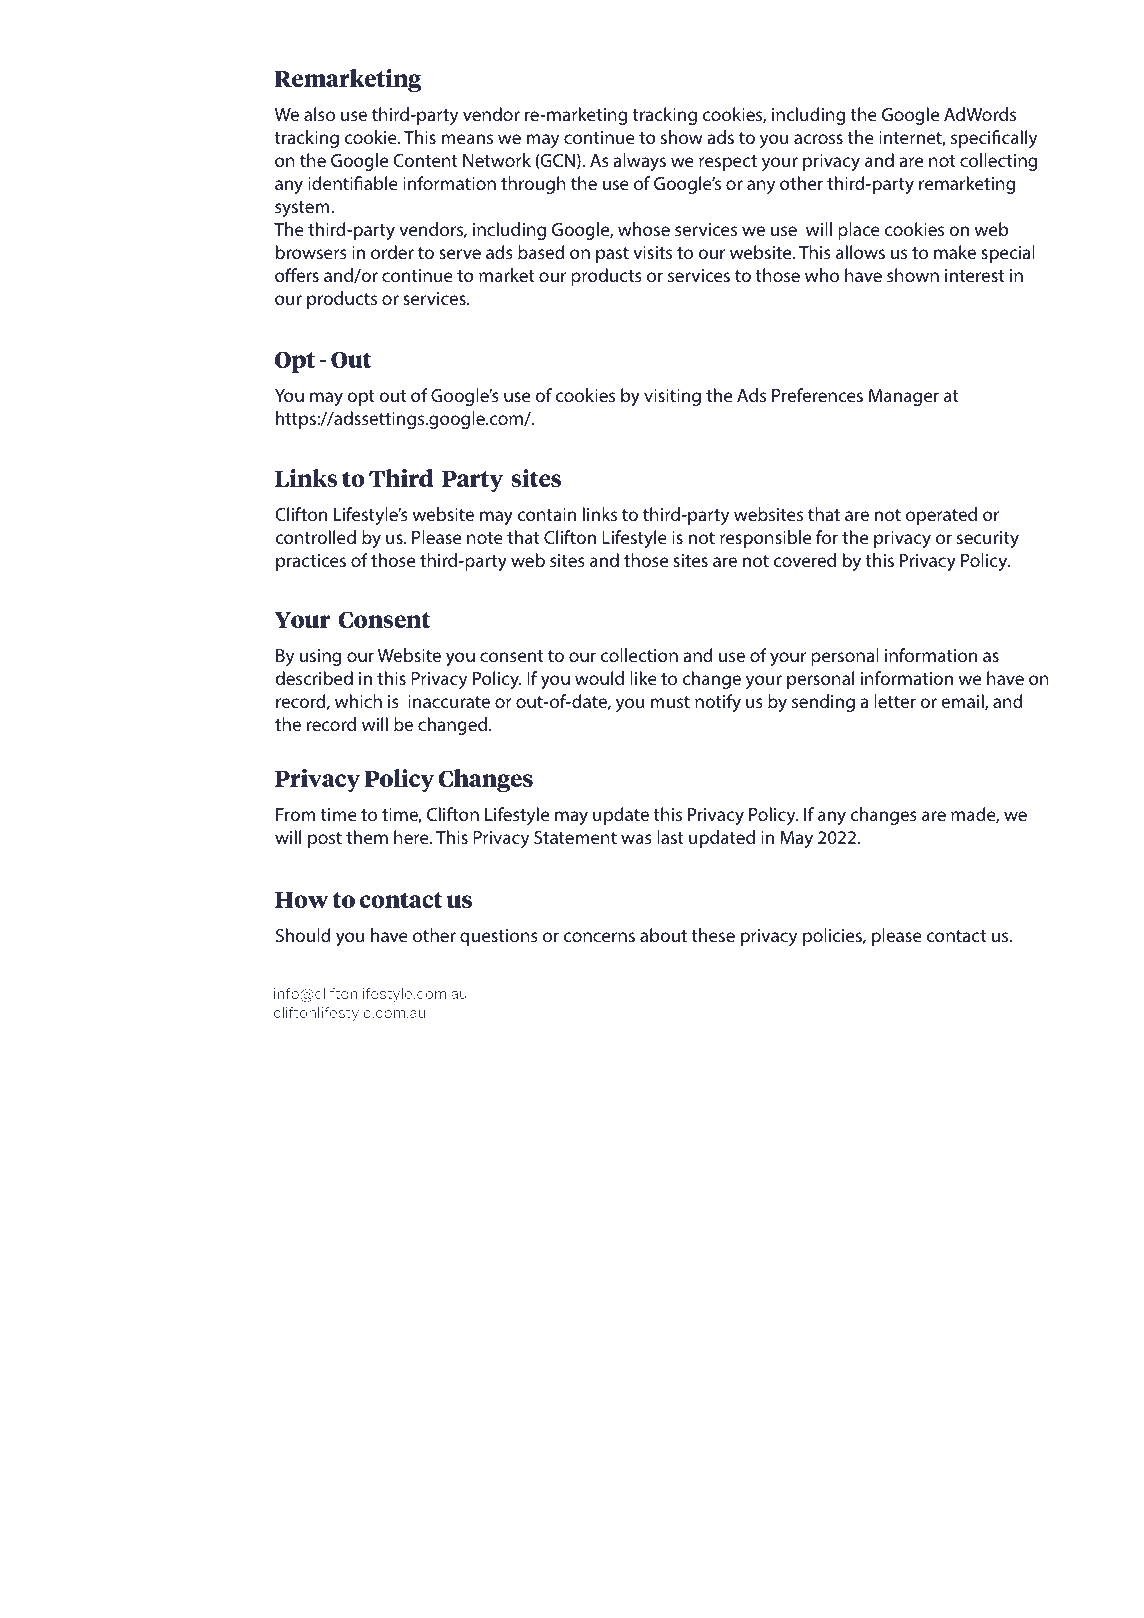  What do you see at coordinates (303, 935) in the document?
I see `Should` at bounding box center [303, 935].
